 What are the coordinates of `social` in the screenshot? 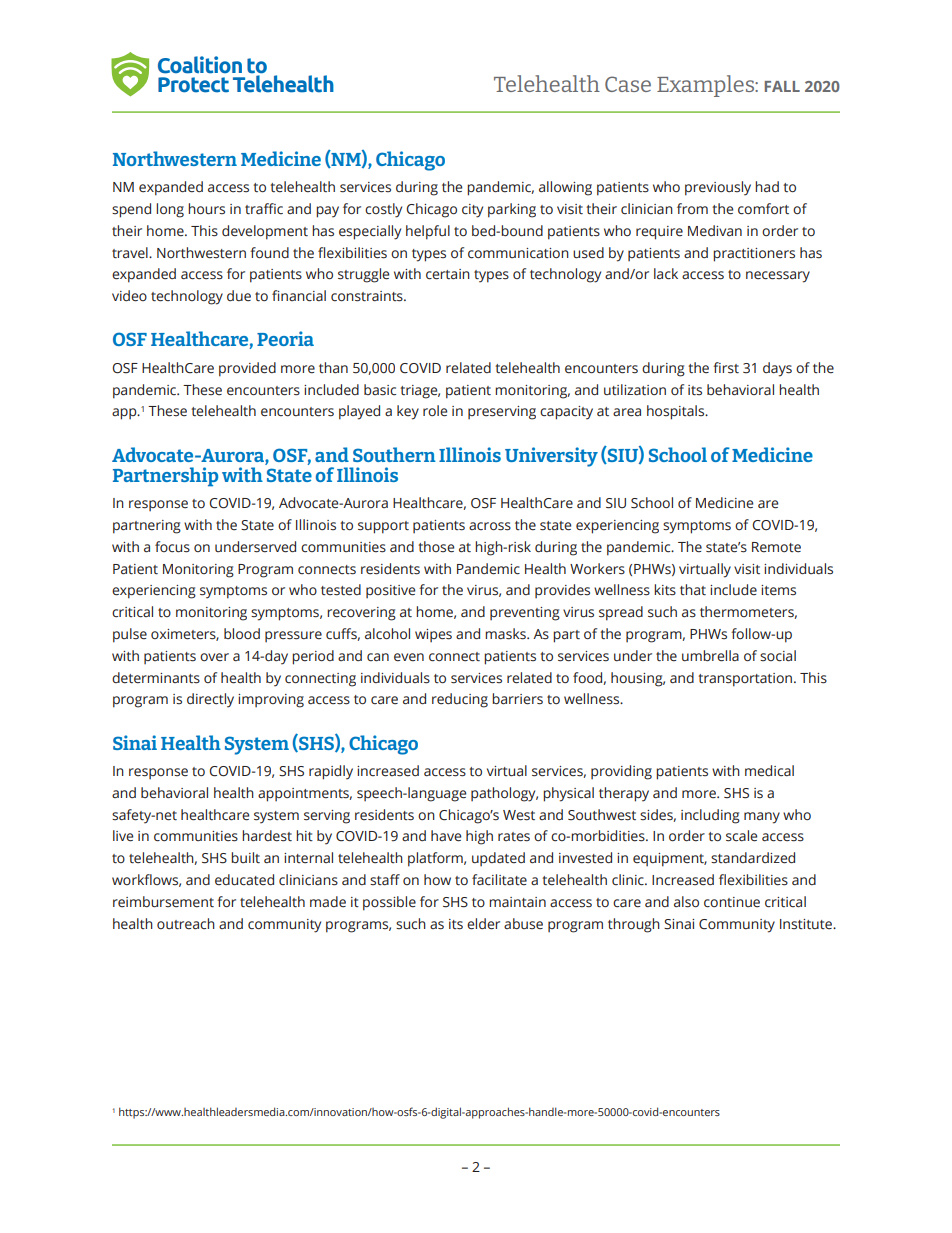 It's located at (778, 656).
